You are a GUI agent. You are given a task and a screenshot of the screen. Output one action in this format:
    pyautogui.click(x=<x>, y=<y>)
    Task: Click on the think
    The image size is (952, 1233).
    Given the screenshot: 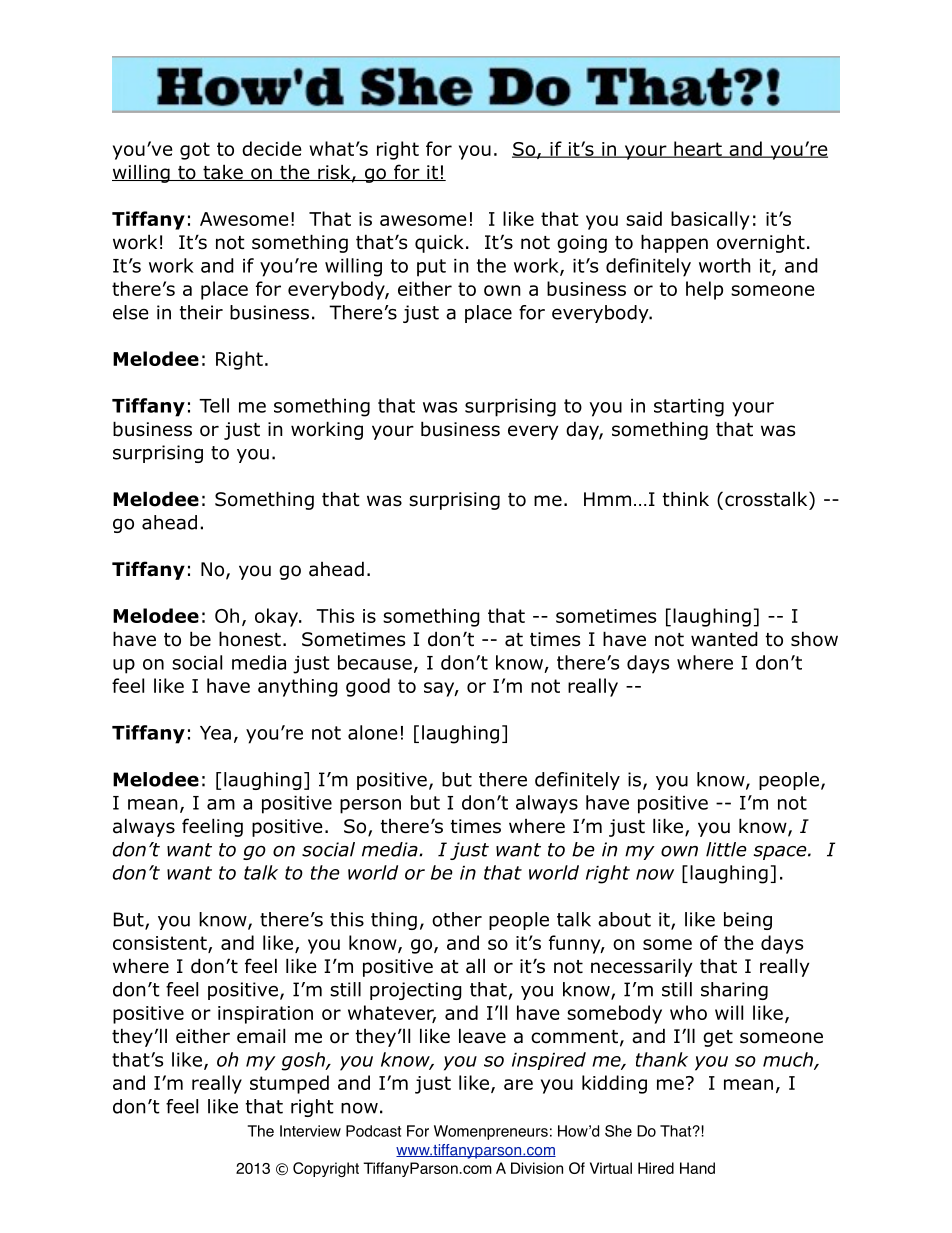 What is the action you would take?
    pyautogui.click(x=686, y=498)
